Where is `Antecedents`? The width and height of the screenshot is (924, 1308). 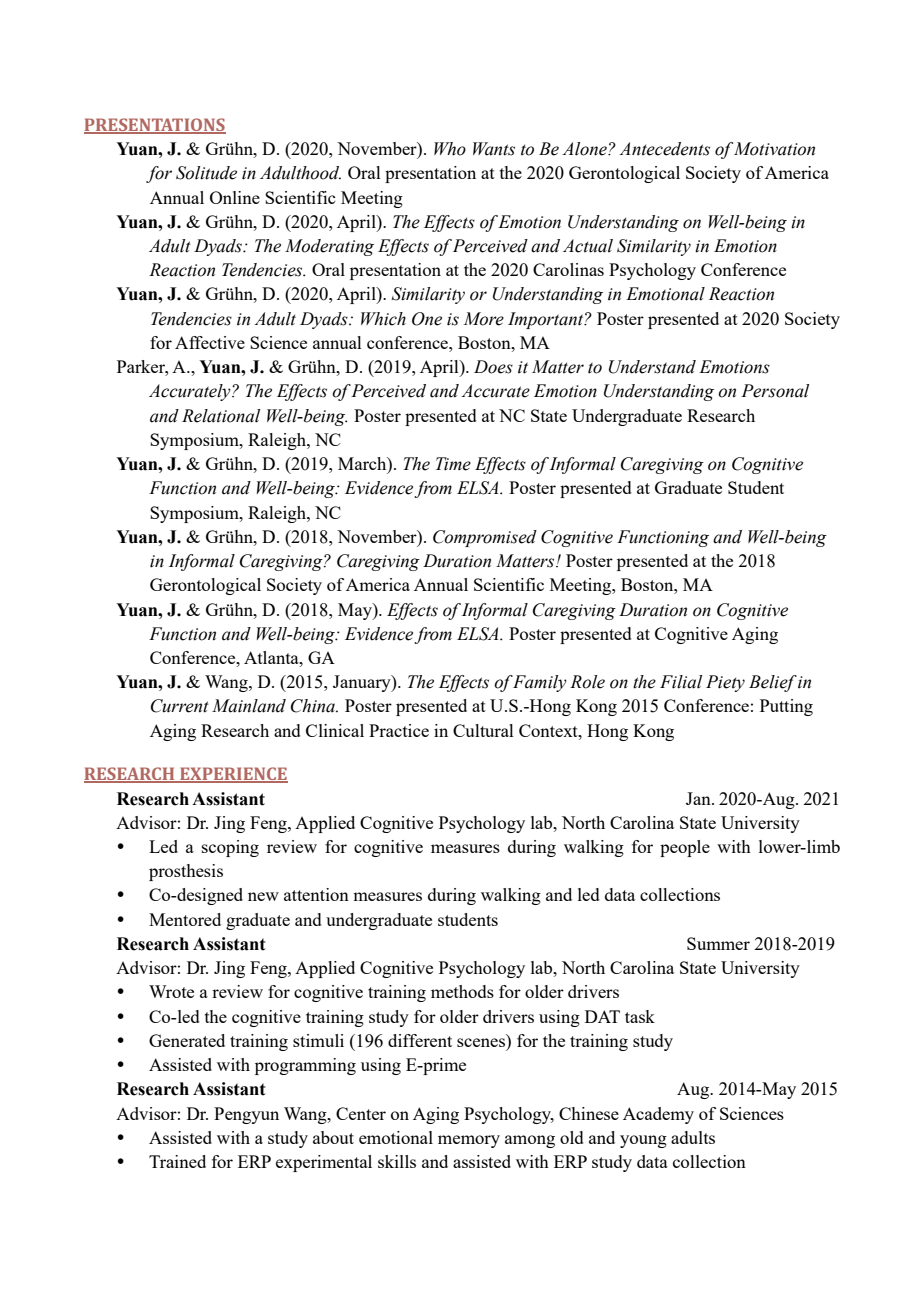
Antecedents is located at coordinates (664, 149).
